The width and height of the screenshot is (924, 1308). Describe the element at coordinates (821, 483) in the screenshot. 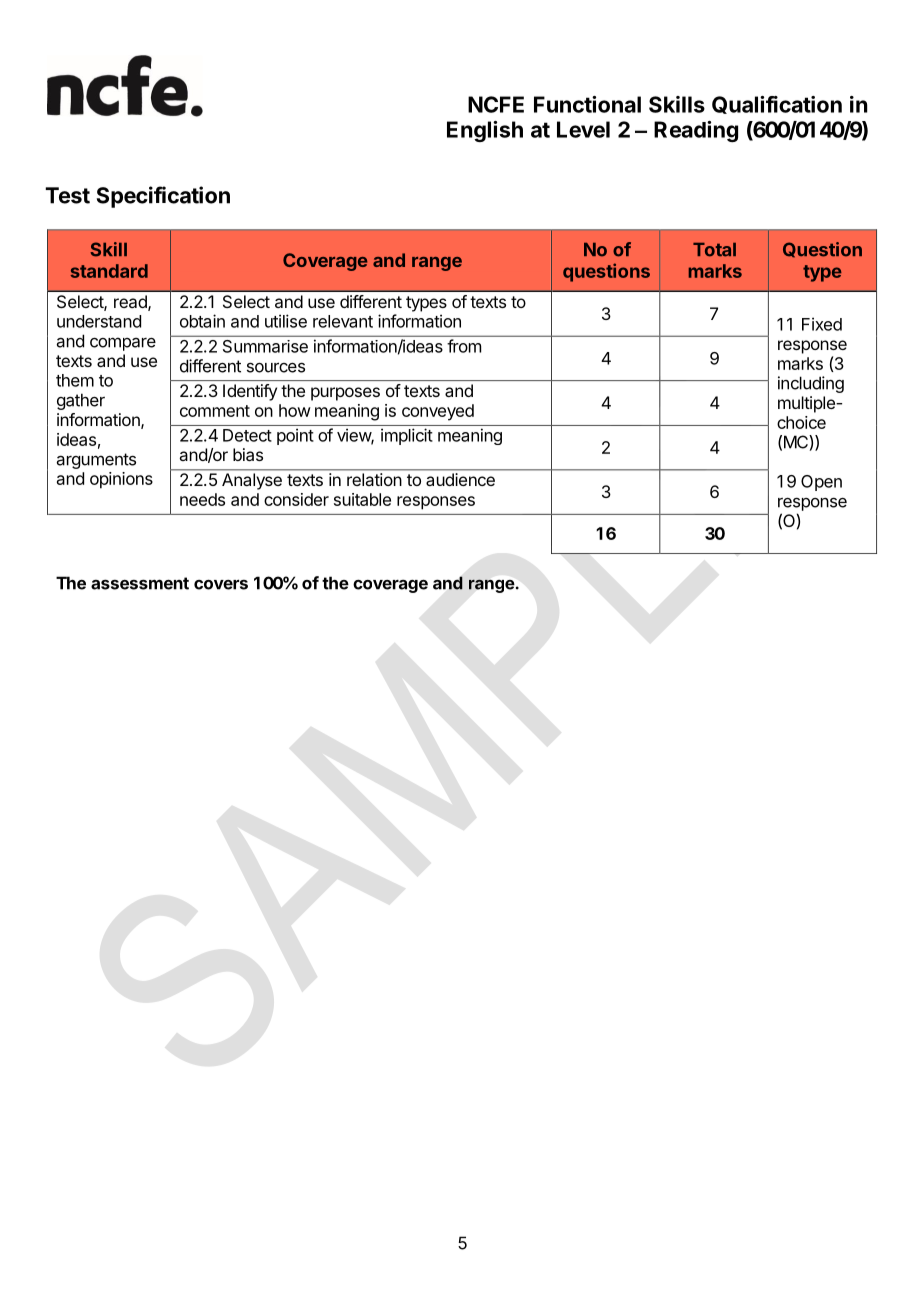

I see `Open` at that location.
